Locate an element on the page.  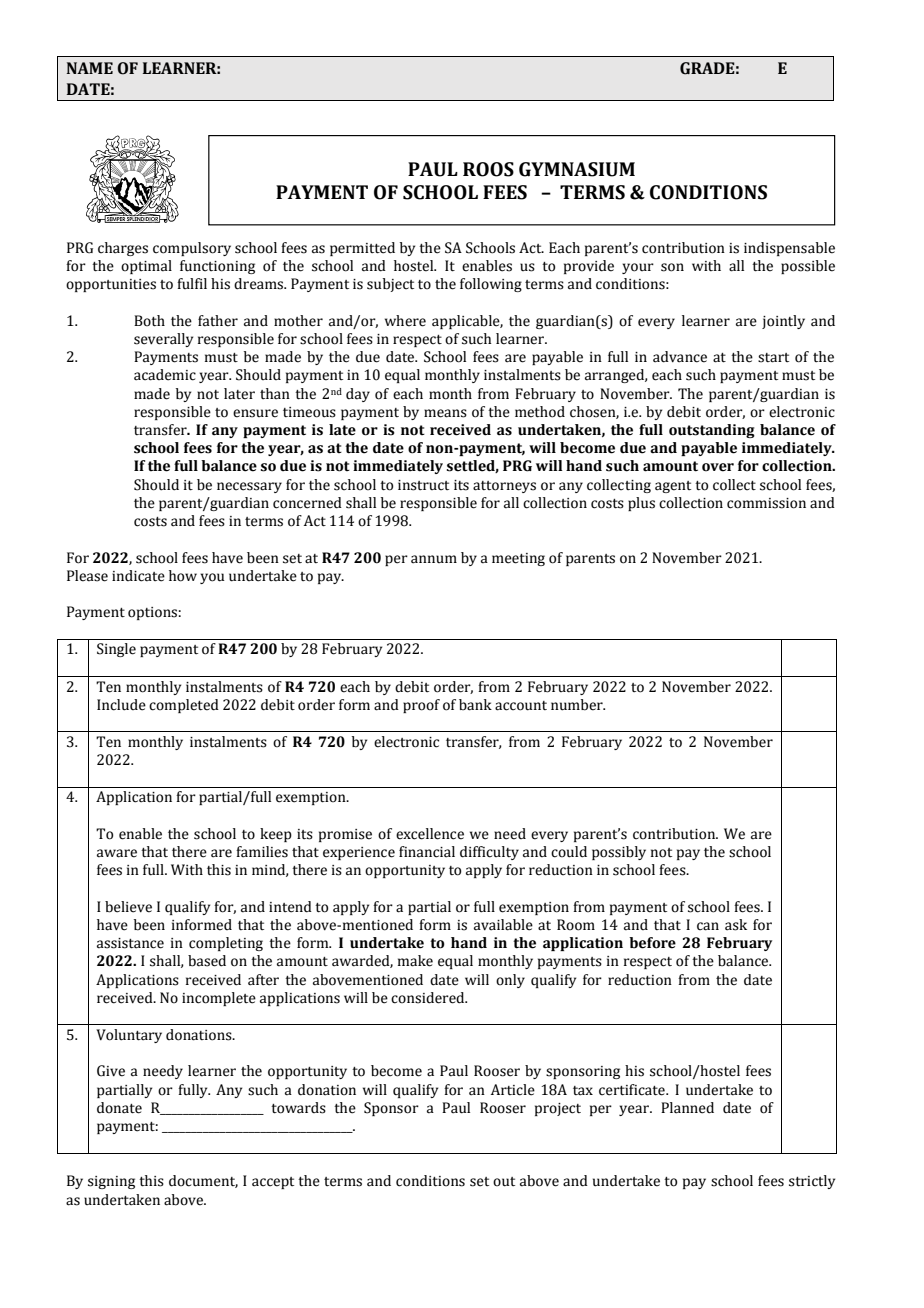
NAME is located at coordinates (90, 68).
